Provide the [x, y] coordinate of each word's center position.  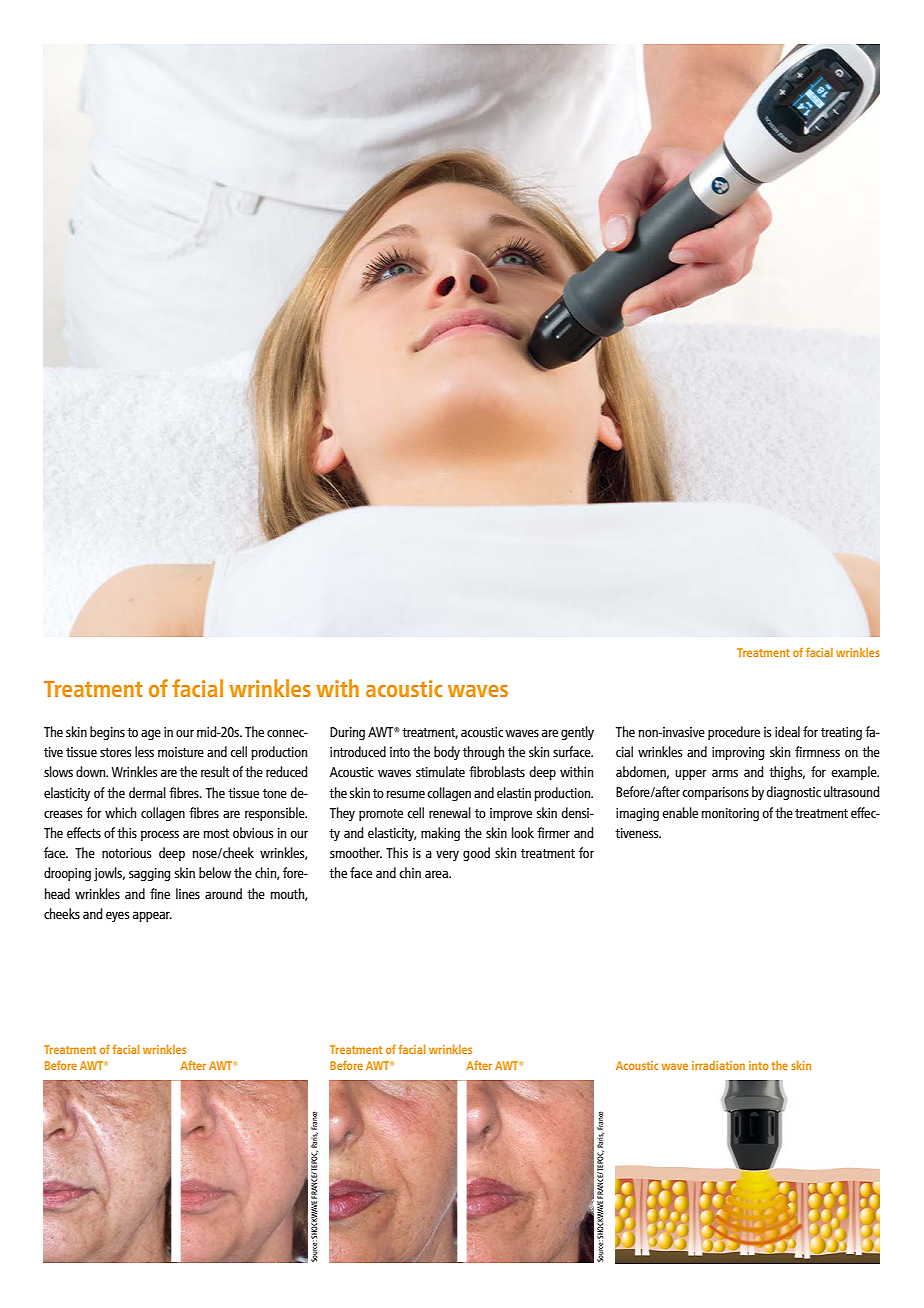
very [447, 855]
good [476, 854]
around [223, 893]
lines [188, 893]
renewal [450, 812]
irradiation [718, 1065]
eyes [117, 916]
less [144, 751]
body [447, 753]
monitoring [730, 814]
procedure [734, 733]
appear [152, 916]
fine [160, 893]
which [120, 812]
